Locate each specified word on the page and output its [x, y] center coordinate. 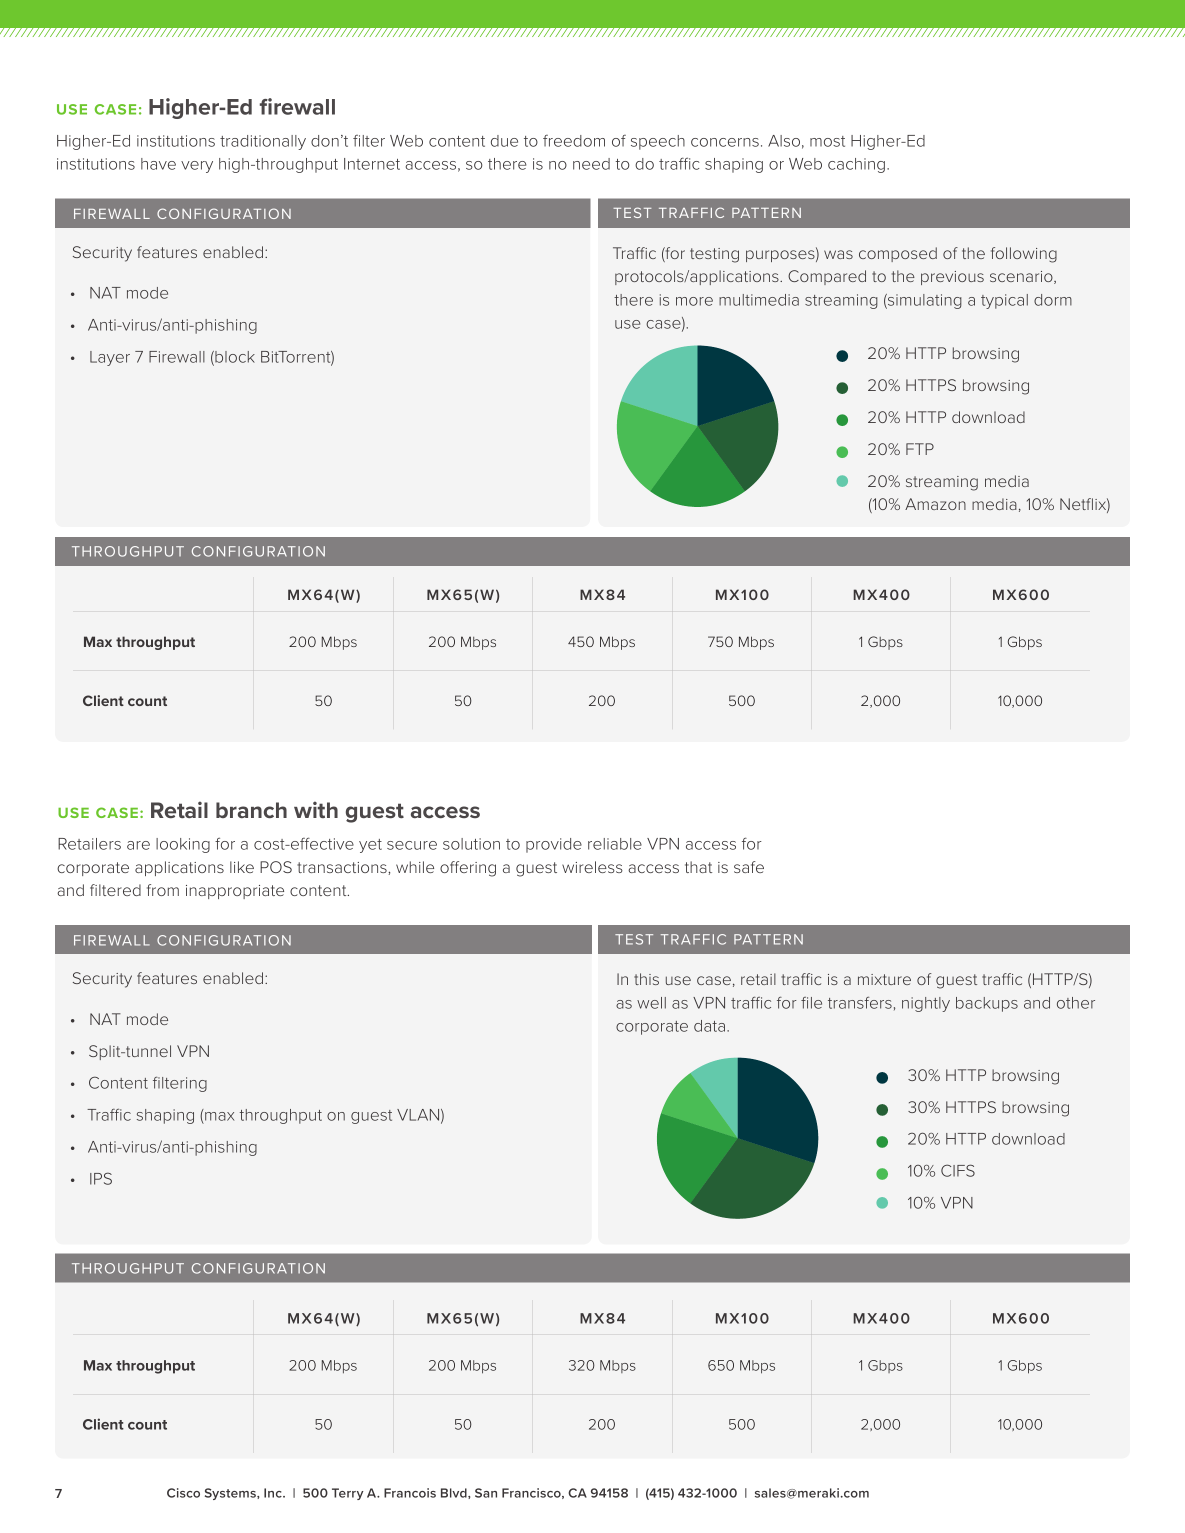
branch [251, 810]
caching [856, 165]
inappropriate [235, 892]
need [591, 164]
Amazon [935, 504]
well [651, 1003]
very [197, 167]
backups [987, 1004]
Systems [231, 1494]
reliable [615, 844]
